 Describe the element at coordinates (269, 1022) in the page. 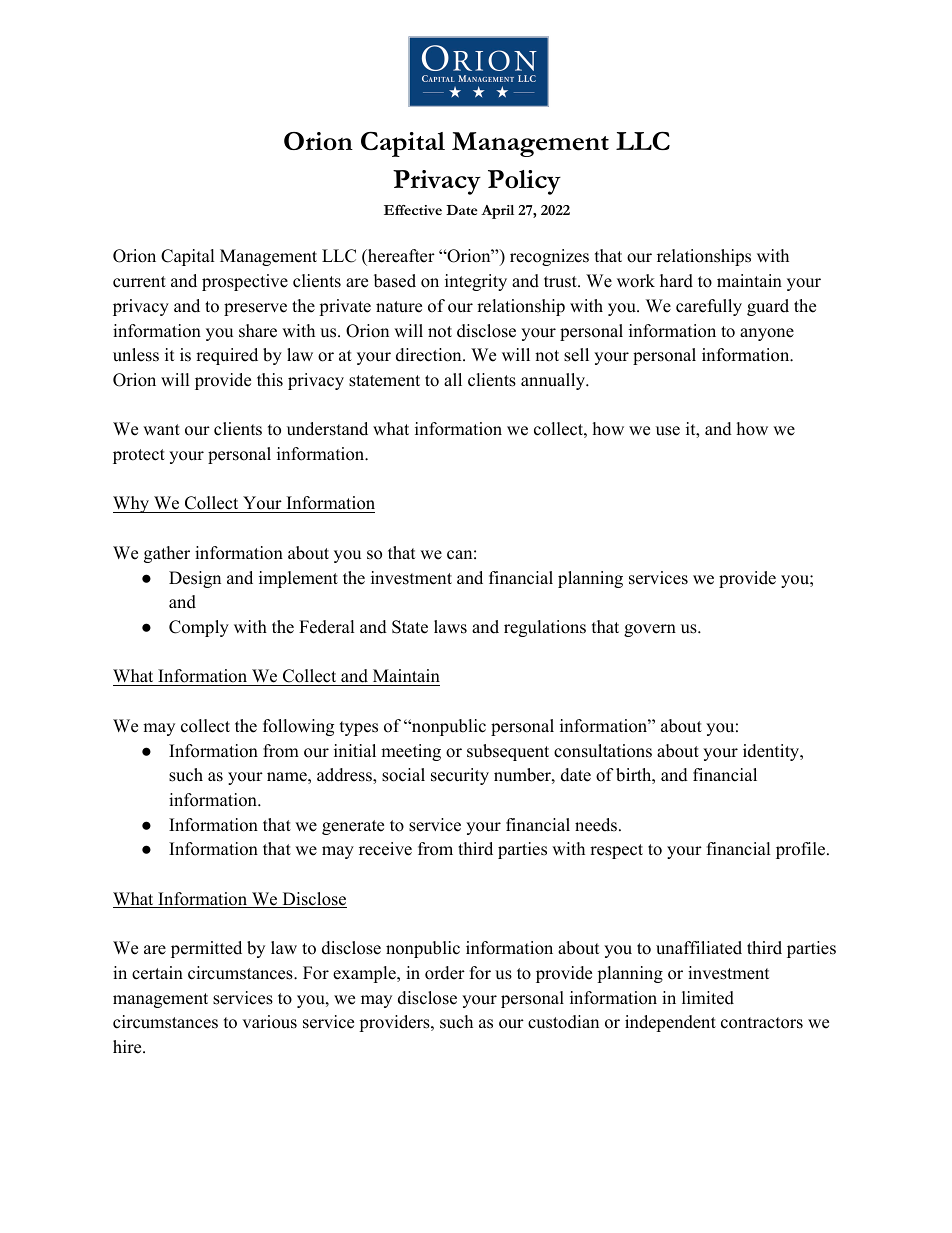

I see `various` at that location.
